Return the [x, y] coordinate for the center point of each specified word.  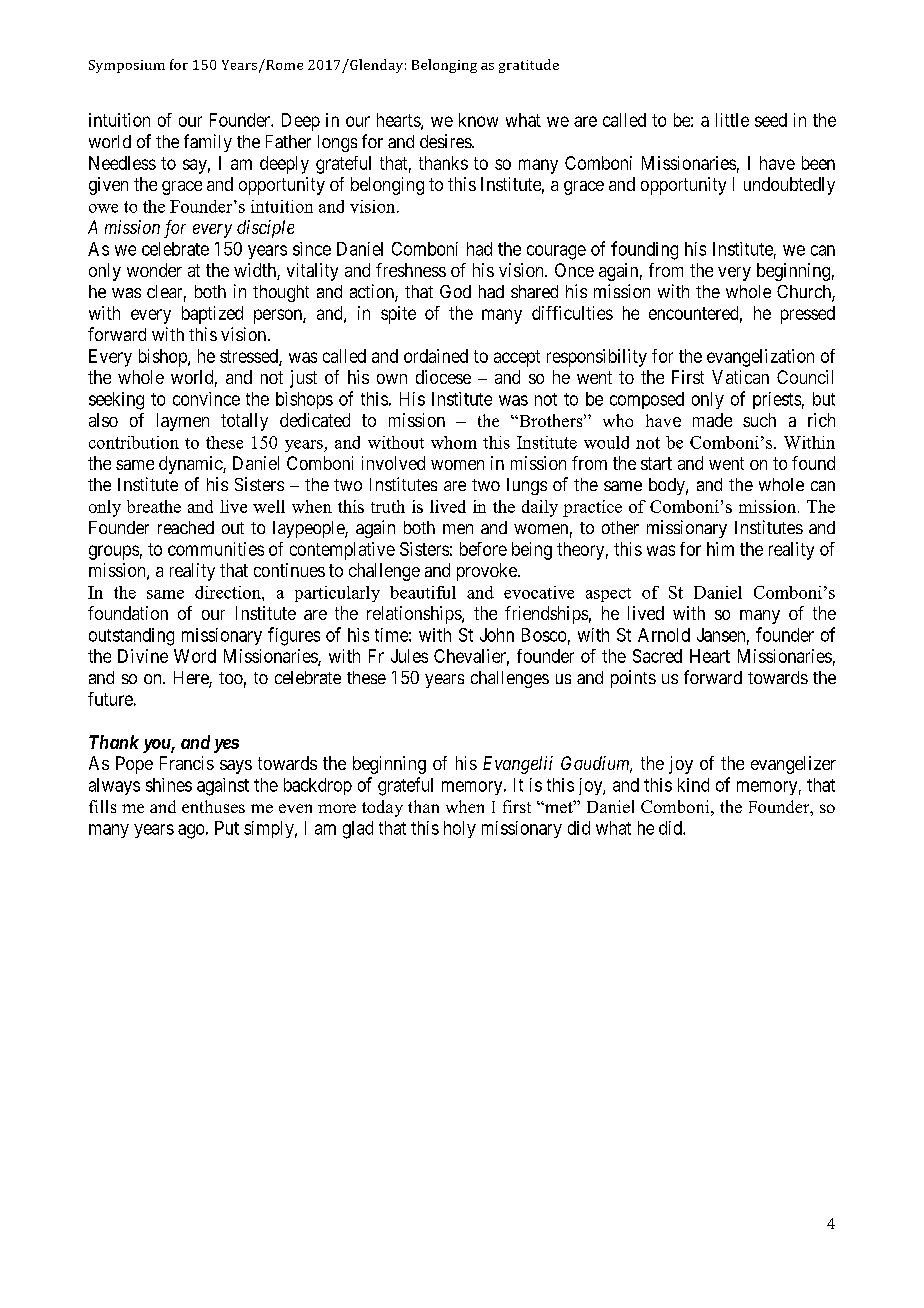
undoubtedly [789, 186]
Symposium [127, 66]
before [483, 549]
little [732, 120]
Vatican [740, 377]
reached [186, 527]
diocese [443, 377]
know [478, 120]
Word [195, 656]
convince [206, 399]
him [720, 549]
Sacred [657, 656]
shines [169, 785]
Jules [409, 656]
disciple [265, 229]
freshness [411, 270]
